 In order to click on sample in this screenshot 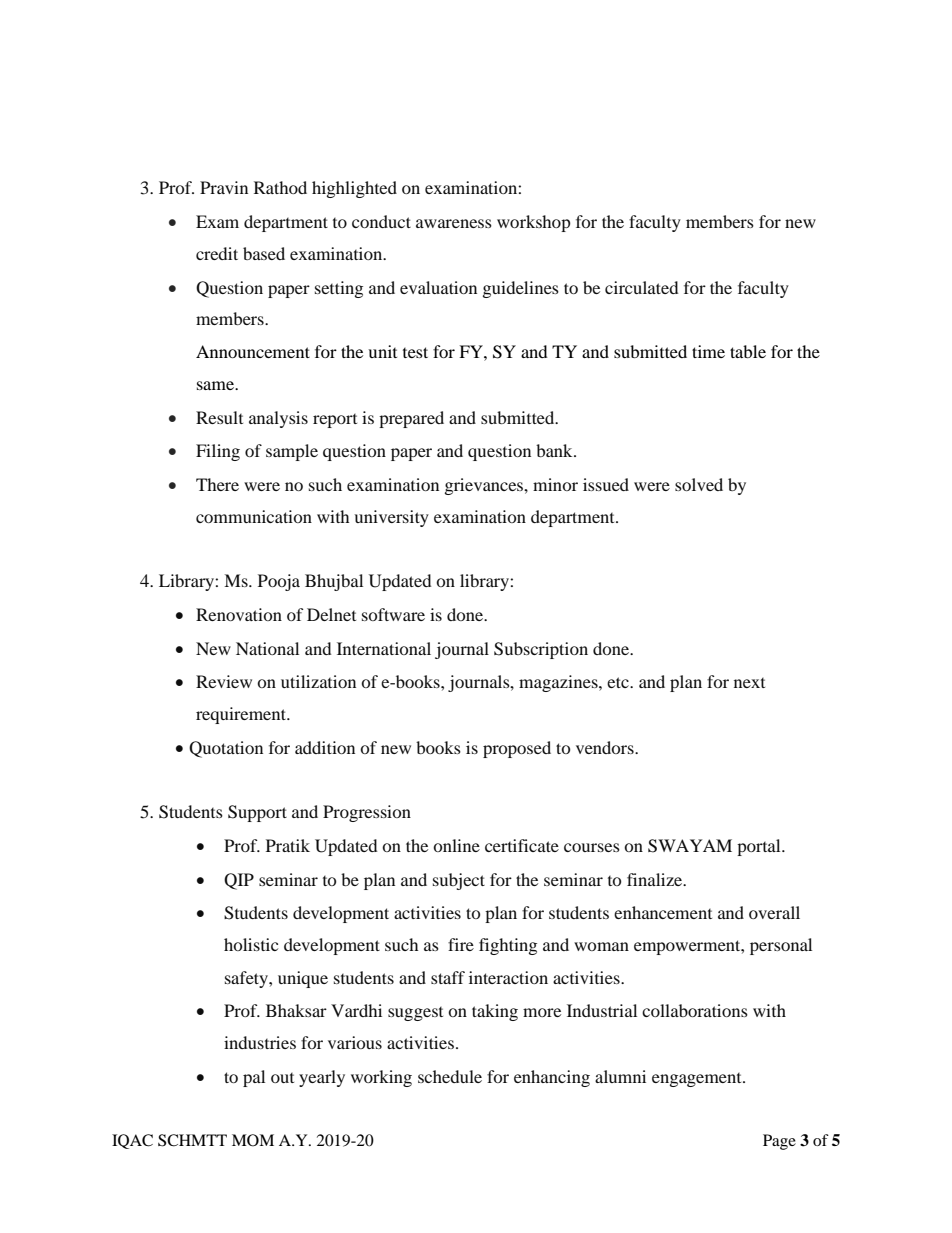, I will do `click(292, 452)`.
